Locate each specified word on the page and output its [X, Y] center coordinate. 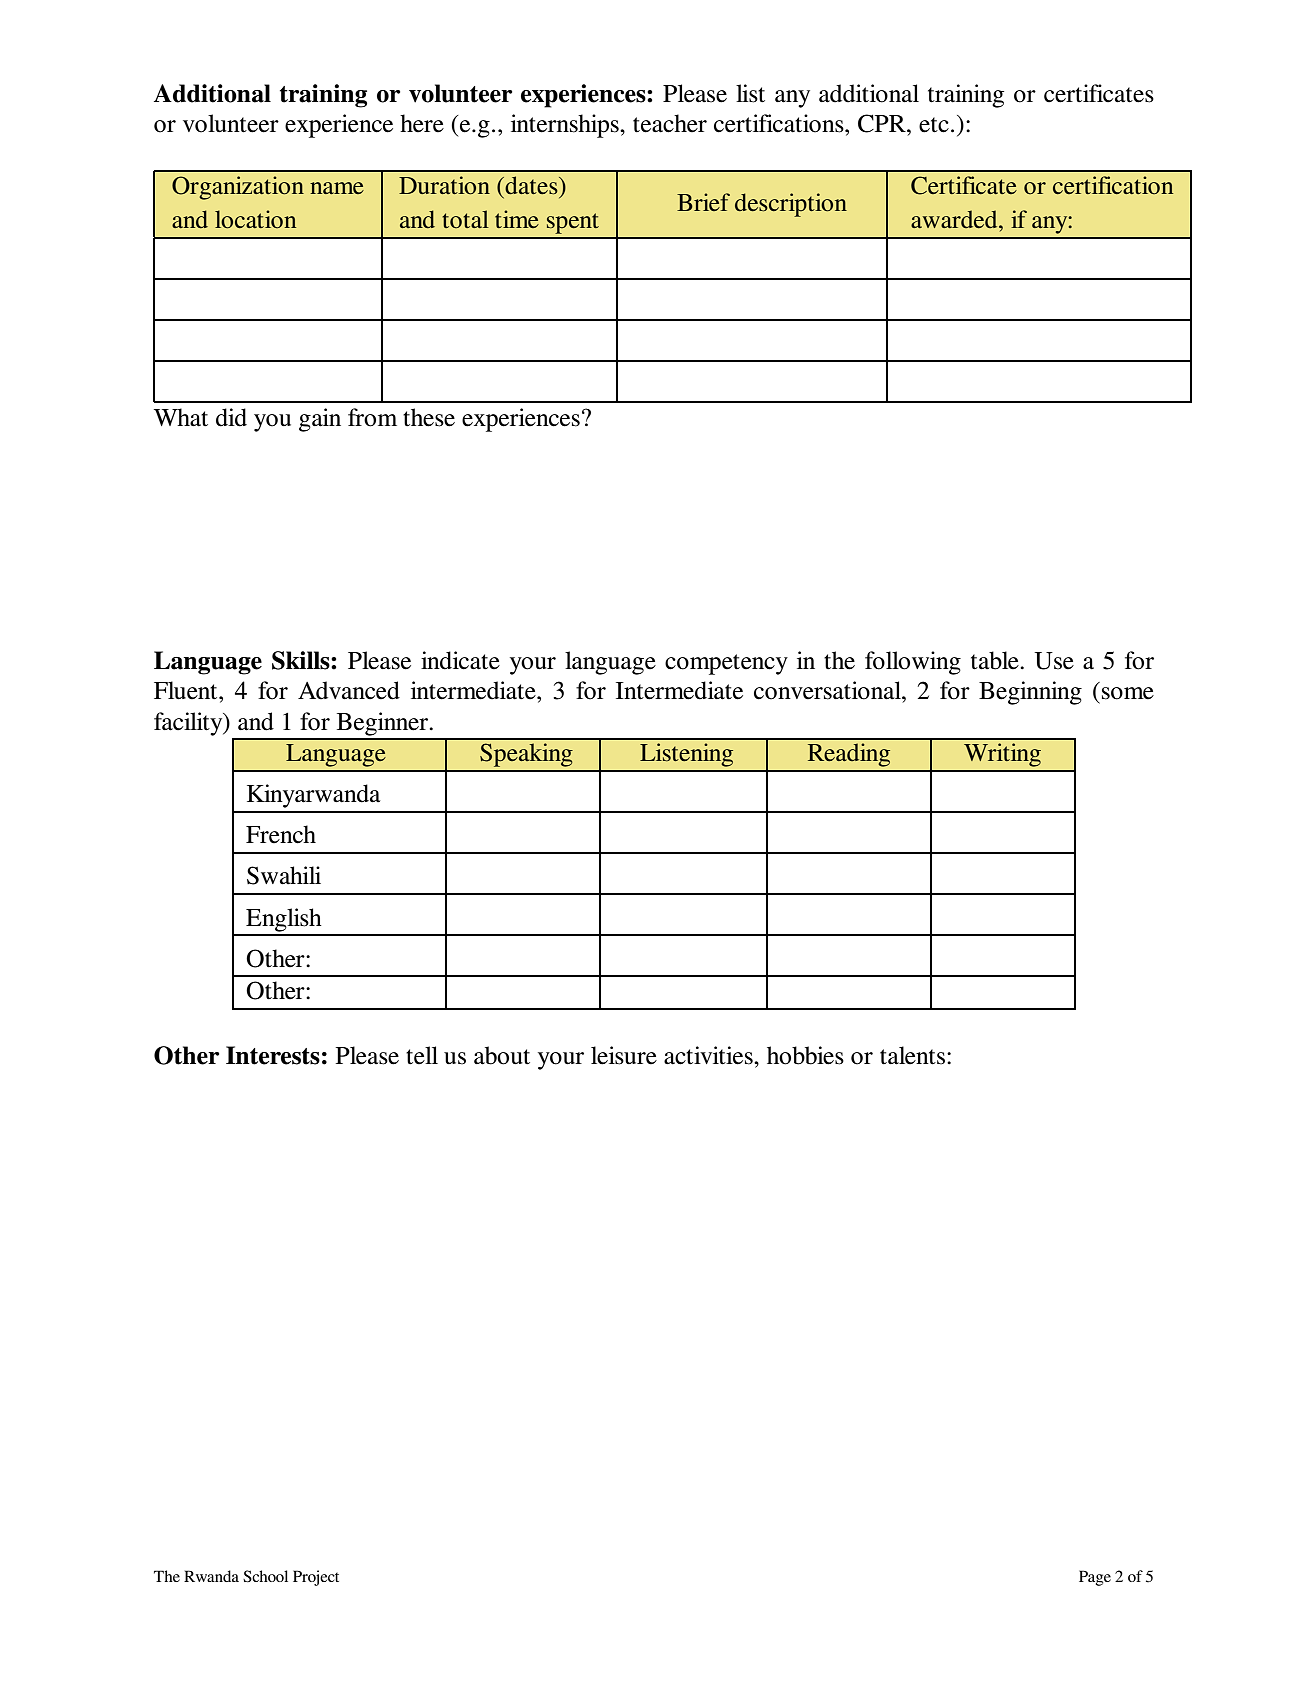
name [337, 188]
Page [1095, 1578]
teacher [670, 123]
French [281, 834]
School [265, 1576]
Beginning [1030, 693]
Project [316, 1578]
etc [934, 125]
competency [726, 664]
